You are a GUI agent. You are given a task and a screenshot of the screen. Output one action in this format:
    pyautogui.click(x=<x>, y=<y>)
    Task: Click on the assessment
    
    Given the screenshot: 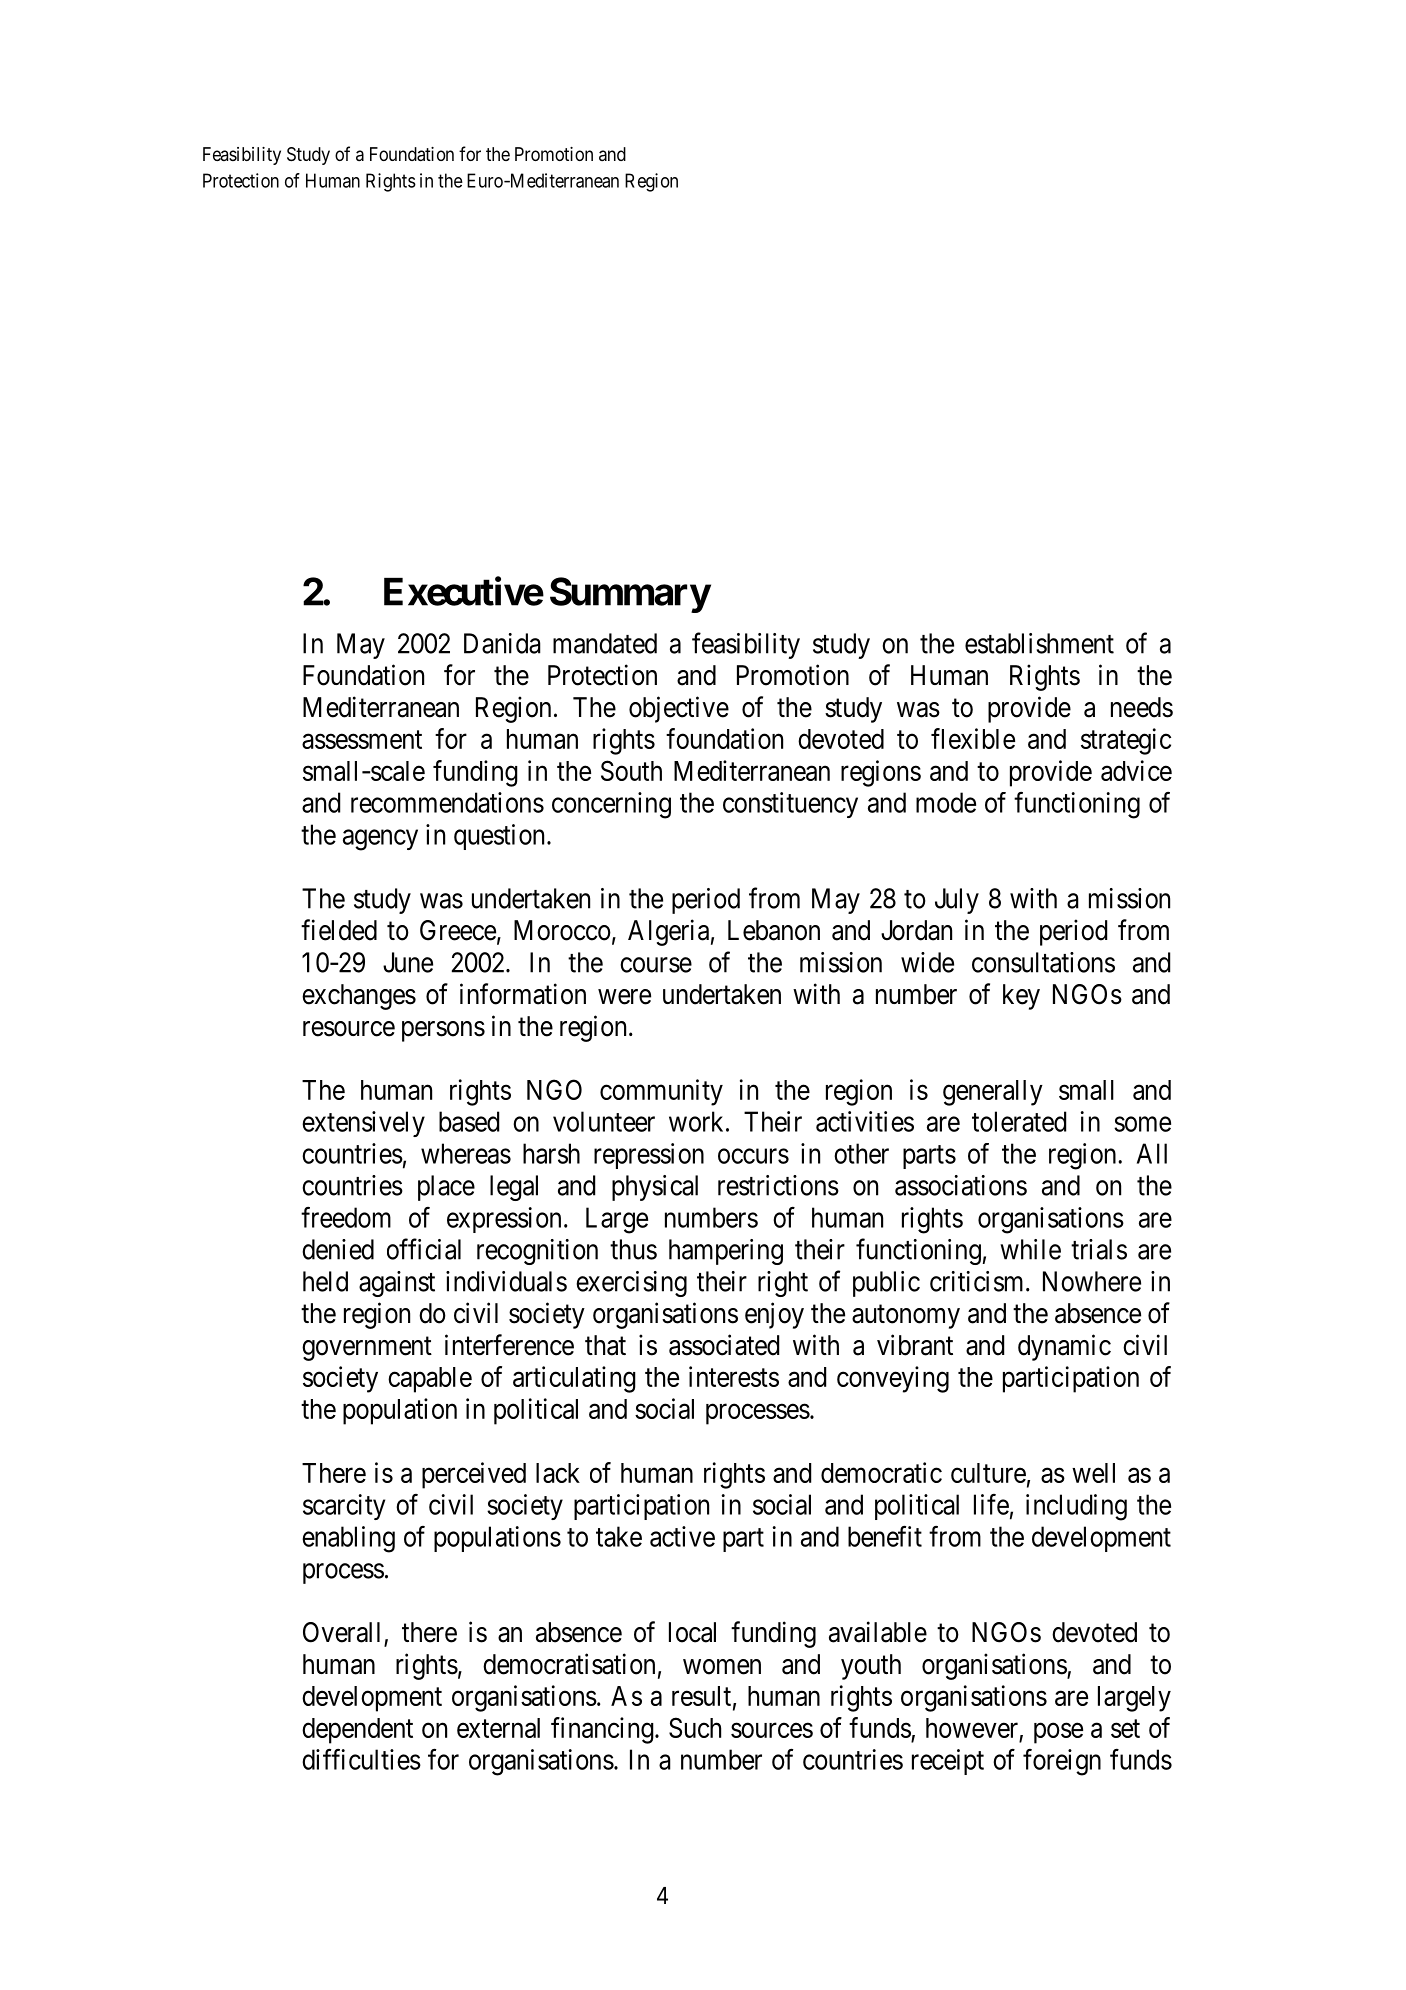 What is the action you would take?
    pyautogui.click(x=362, y=739)
